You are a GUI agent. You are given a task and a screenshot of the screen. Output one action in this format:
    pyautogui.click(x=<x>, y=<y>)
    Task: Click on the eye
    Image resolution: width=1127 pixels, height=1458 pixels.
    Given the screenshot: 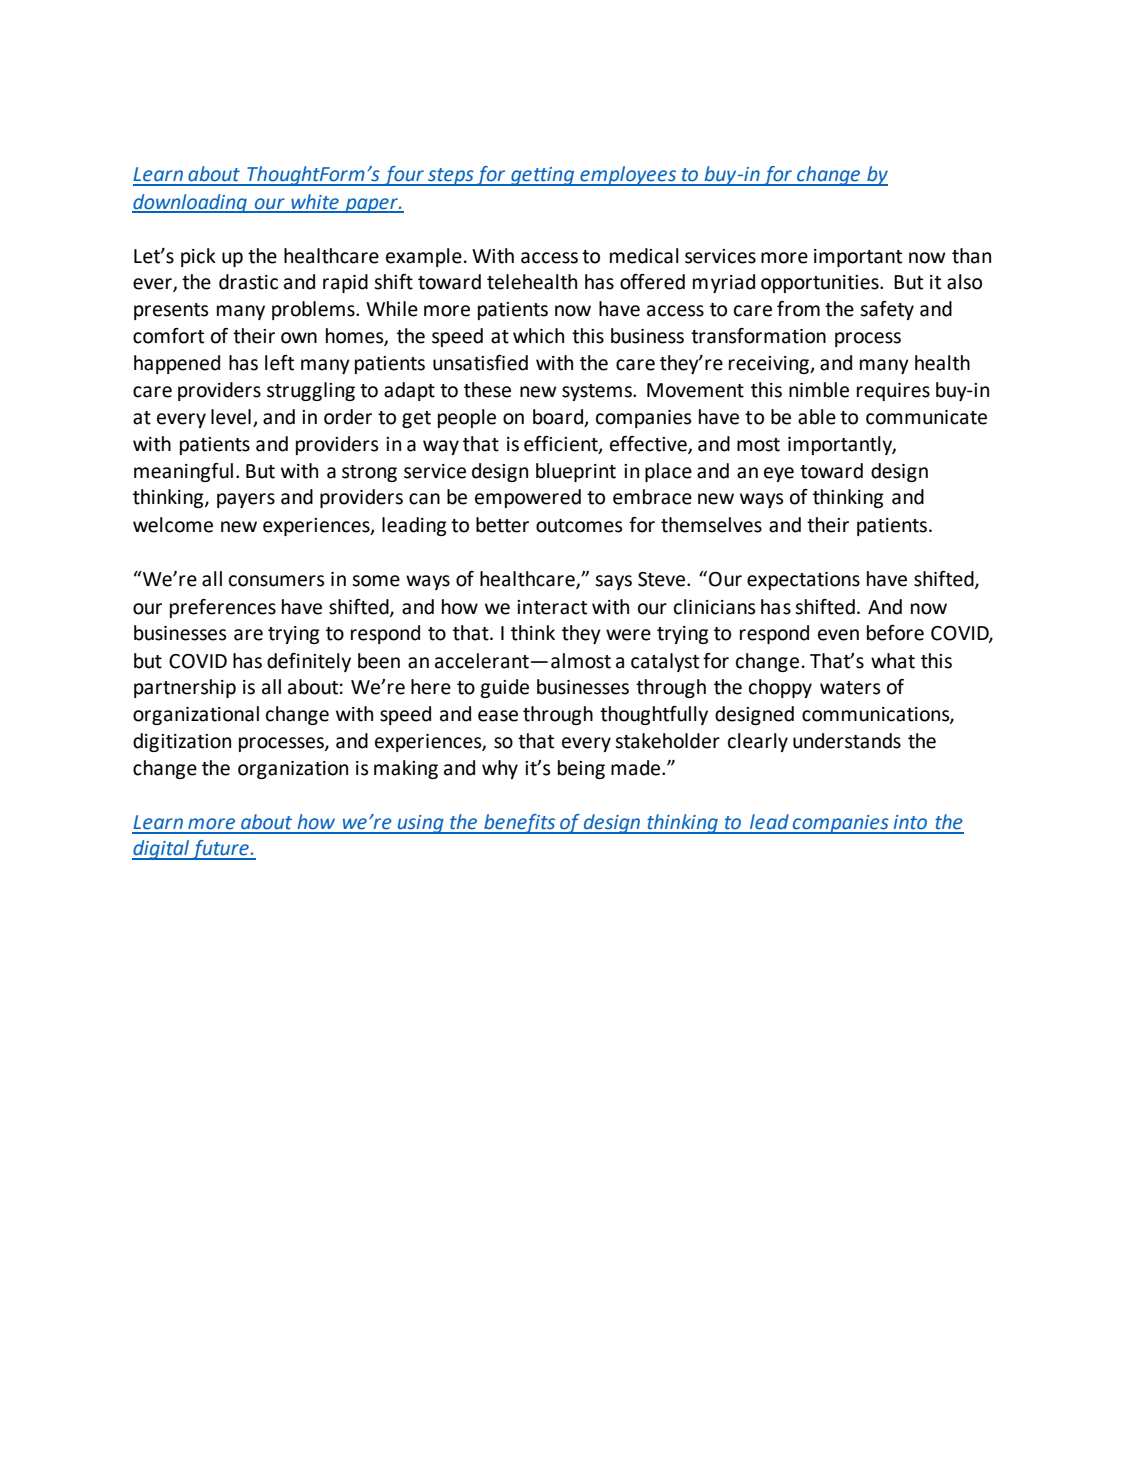 What is the action you would take?
    pyautogui.click(x=779, y=474)
